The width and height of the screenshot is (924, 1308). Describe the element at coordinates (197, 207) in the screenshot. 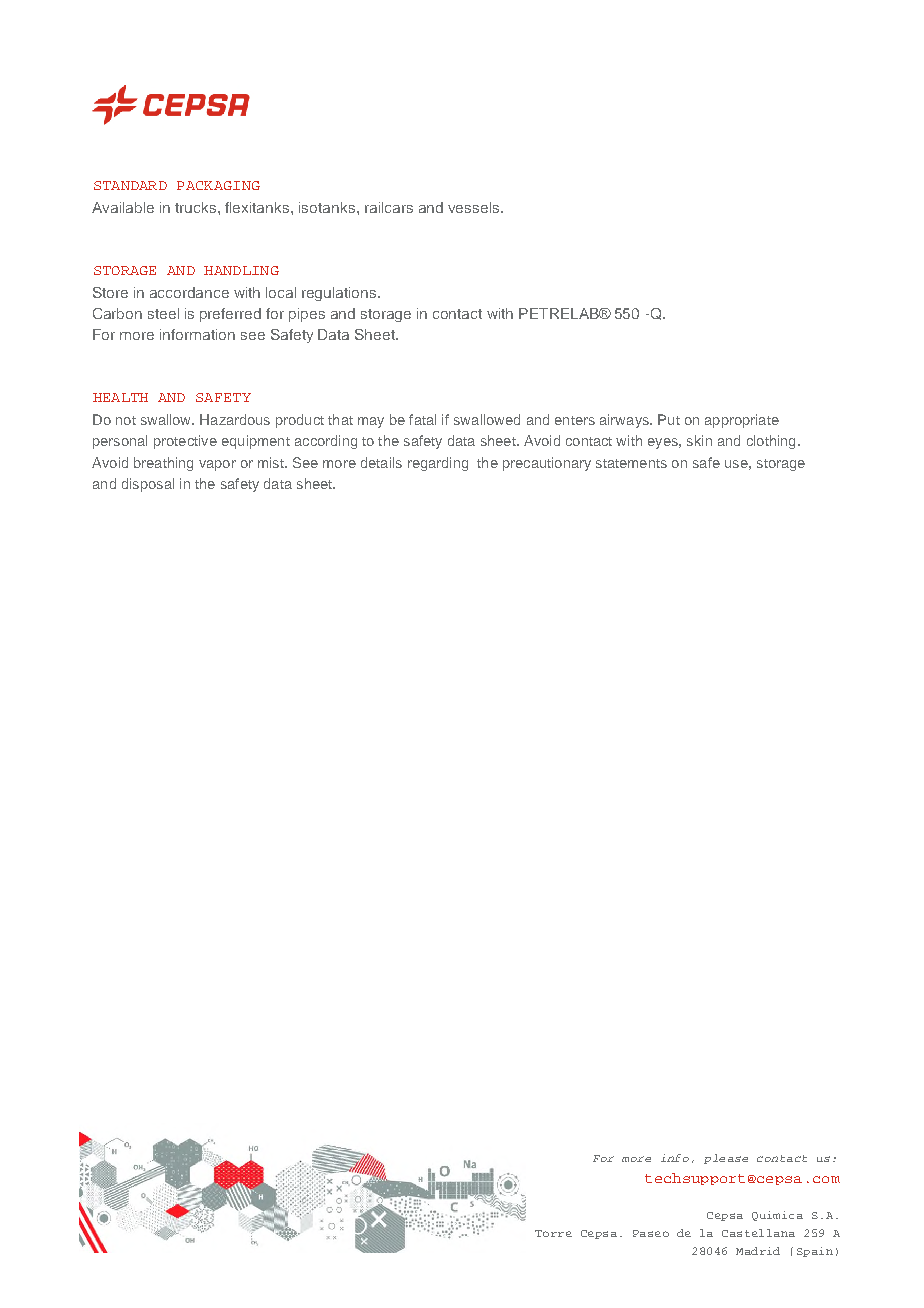

I see `trucks` at that location.
